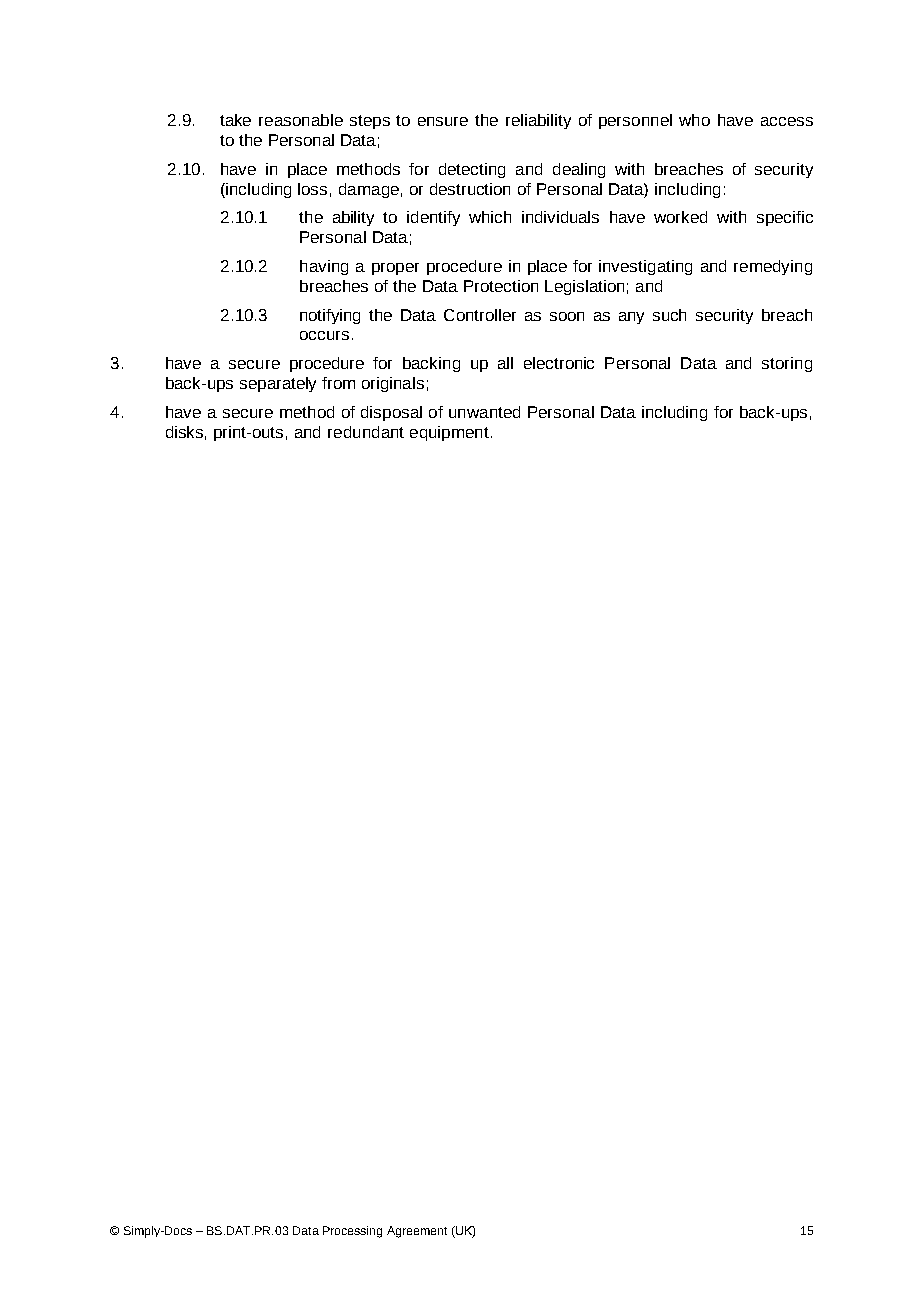 Image resolution: width=924 pixels, height=1308 pixels. I want to click on detecting, so click(472, 170).
